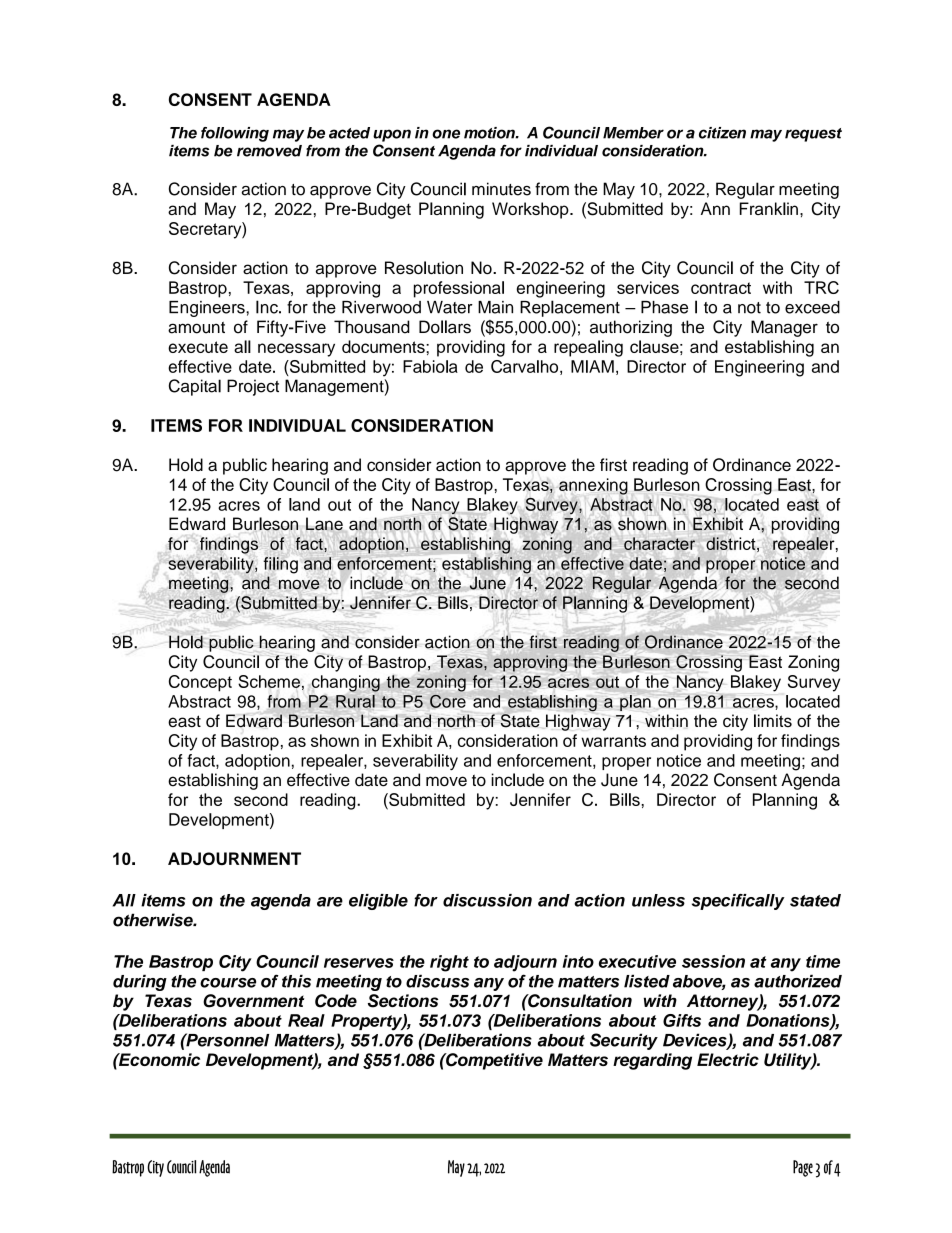 This screenshot has height=1233, width=952. Describe the element at coordinates (493, 1061) in the screenshot. I see `Competitive` at that location.
